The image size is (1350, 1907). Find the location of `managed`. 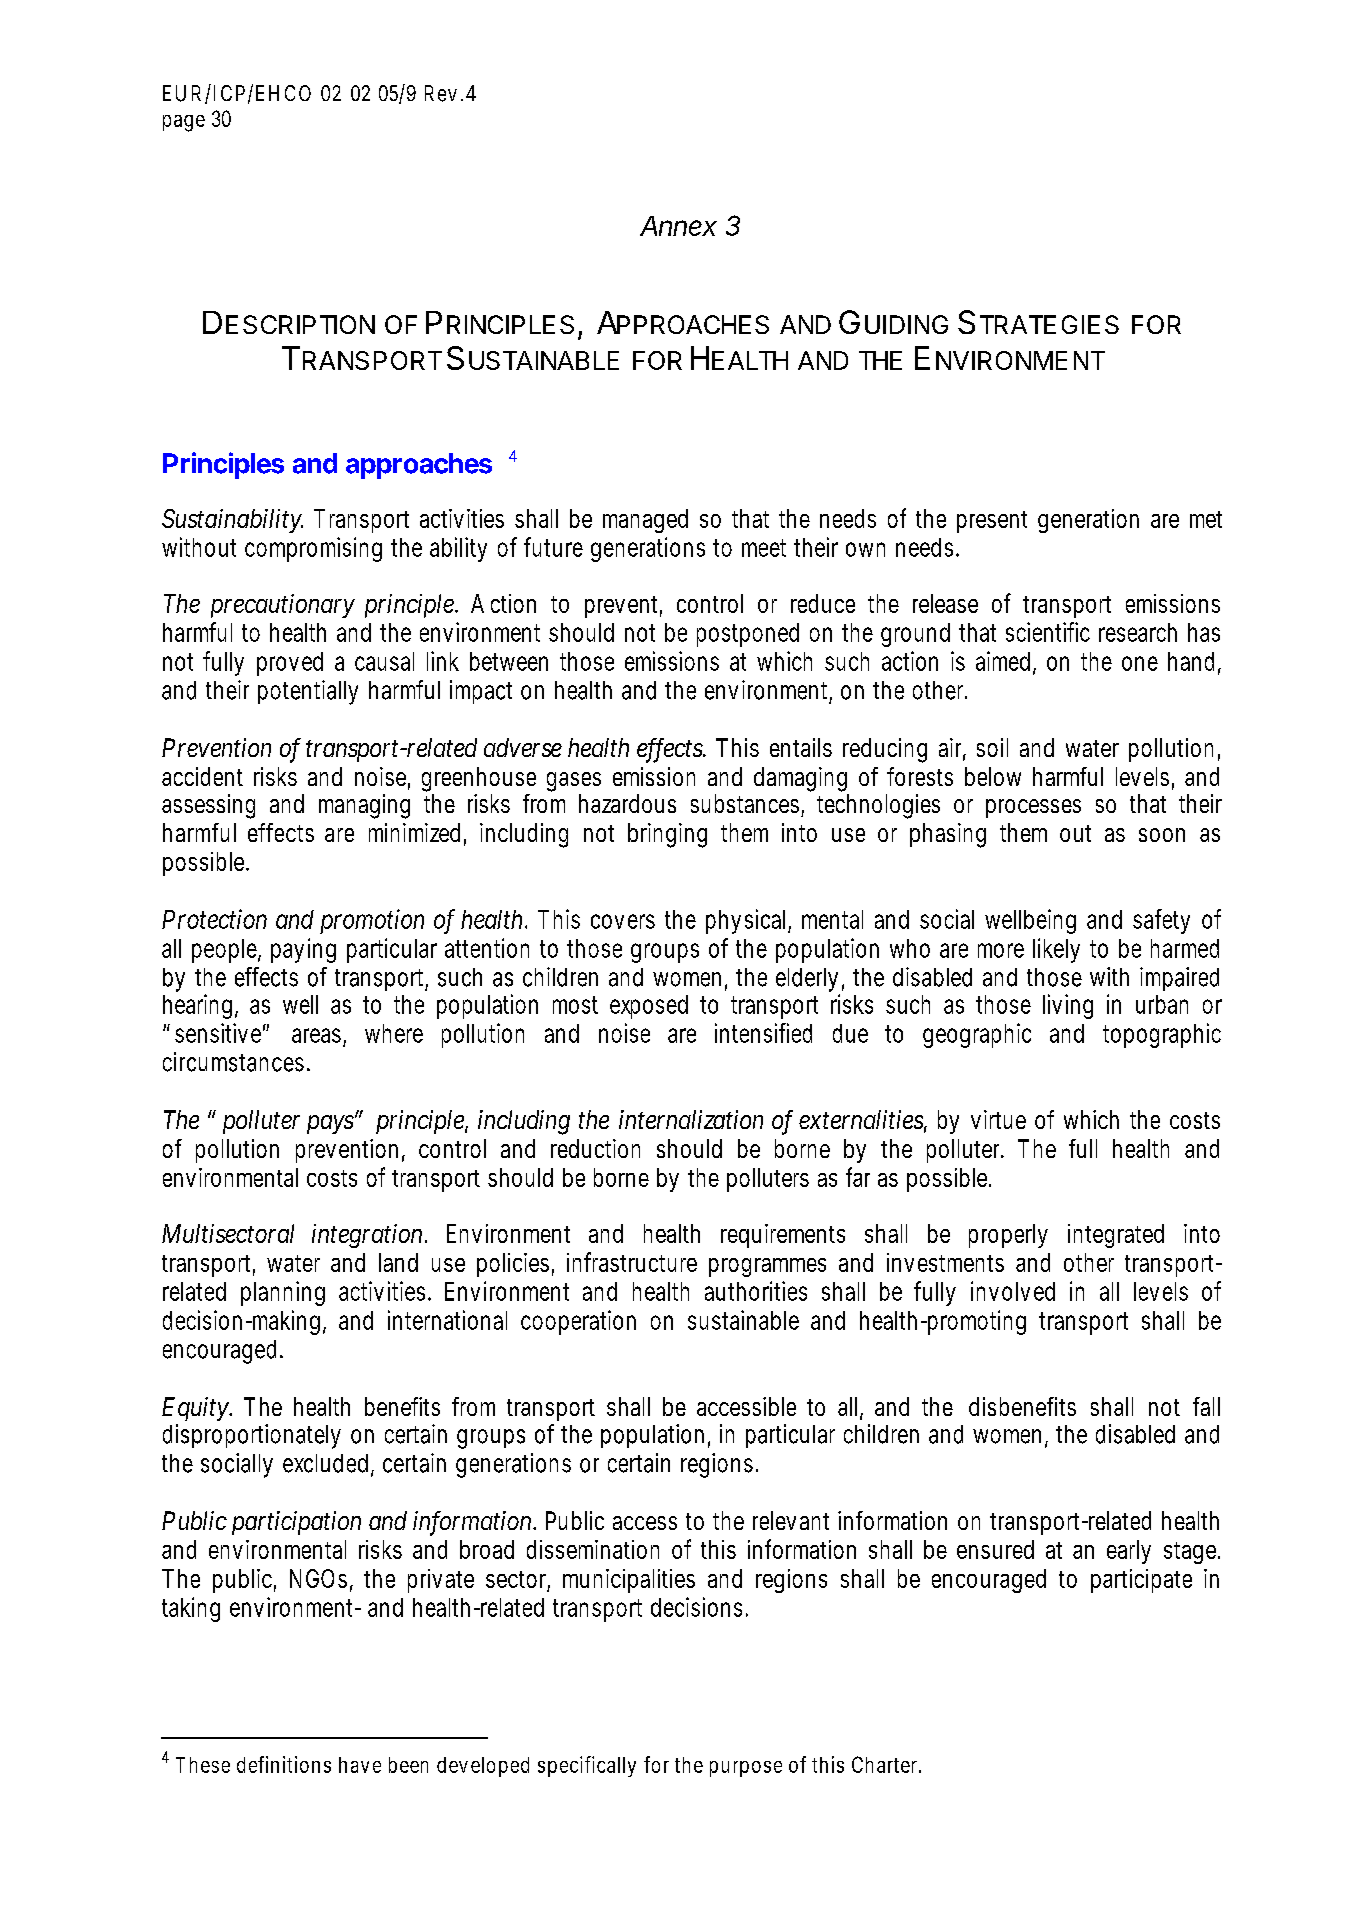

managed is located at coordinates (645, 521).
